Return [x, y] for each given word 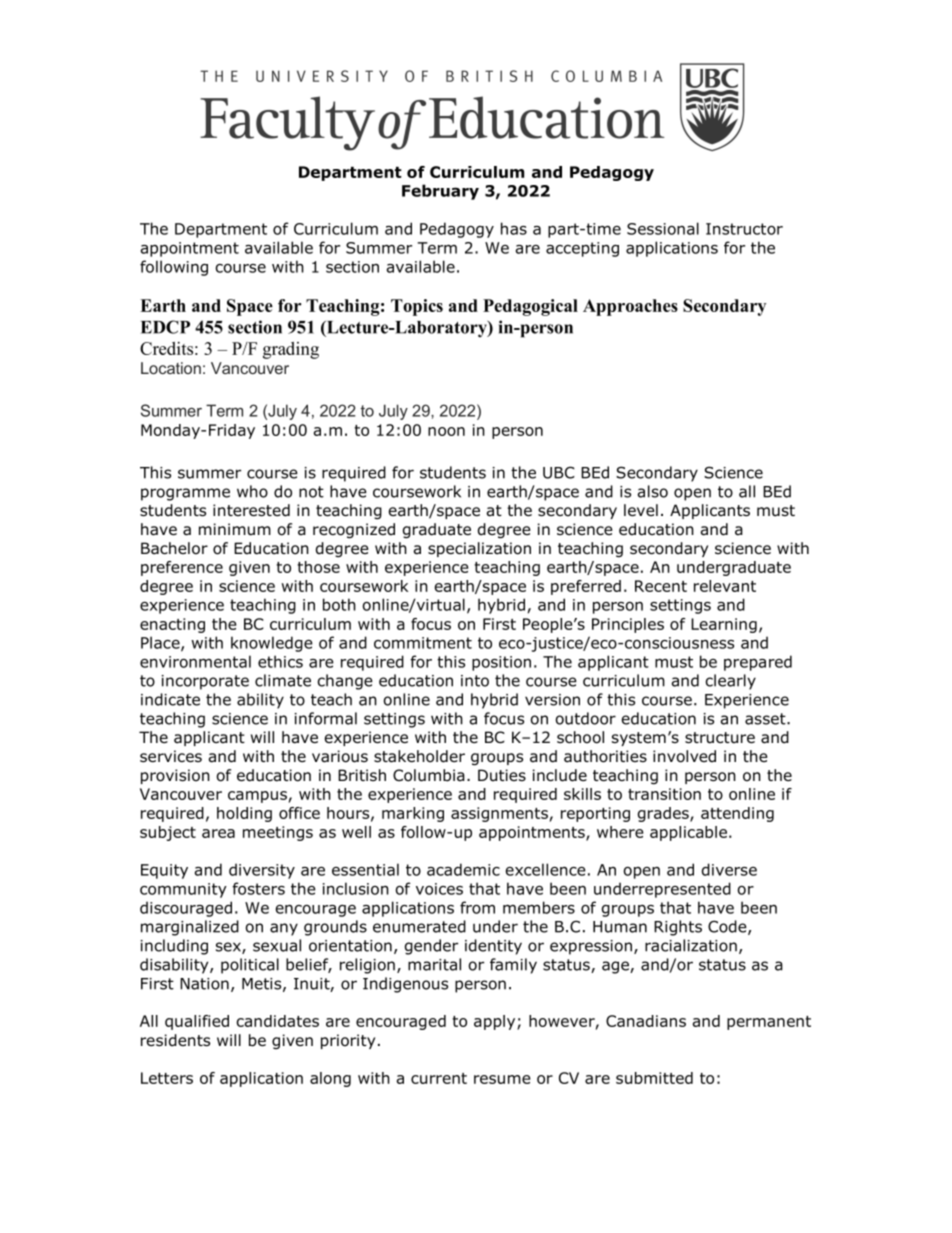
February [440, 192]
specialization [479, 549]
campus [257, 797]
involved [684, 756]
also [653, 491]
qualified [197, 1022]
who [252, 491]
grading [291, 350]
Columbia [429, 775]
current [439, 1078]
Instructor [744, 229]
